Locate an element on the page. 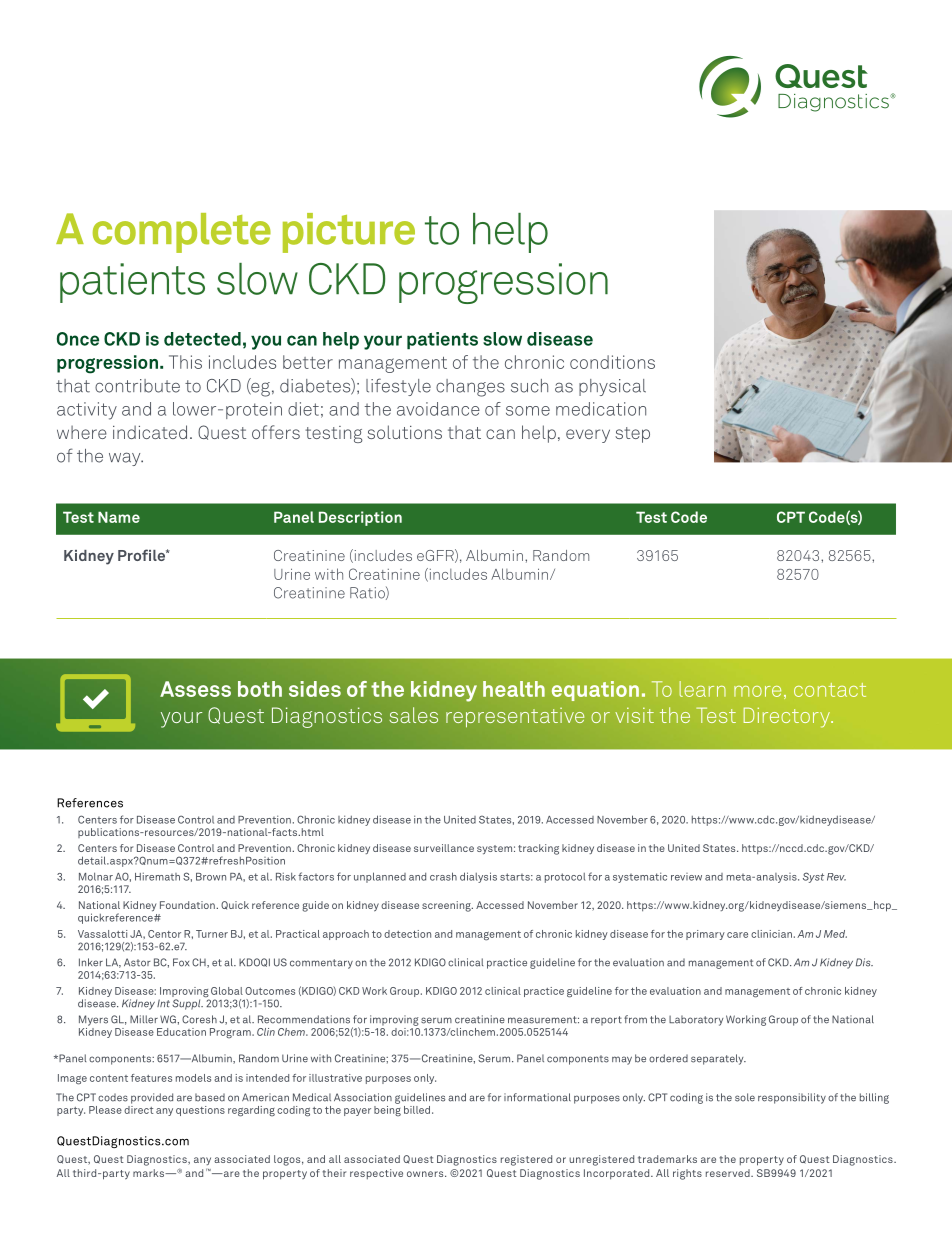 This image has width=952, height=1233. Brown is located at coordinates (211, 877).
